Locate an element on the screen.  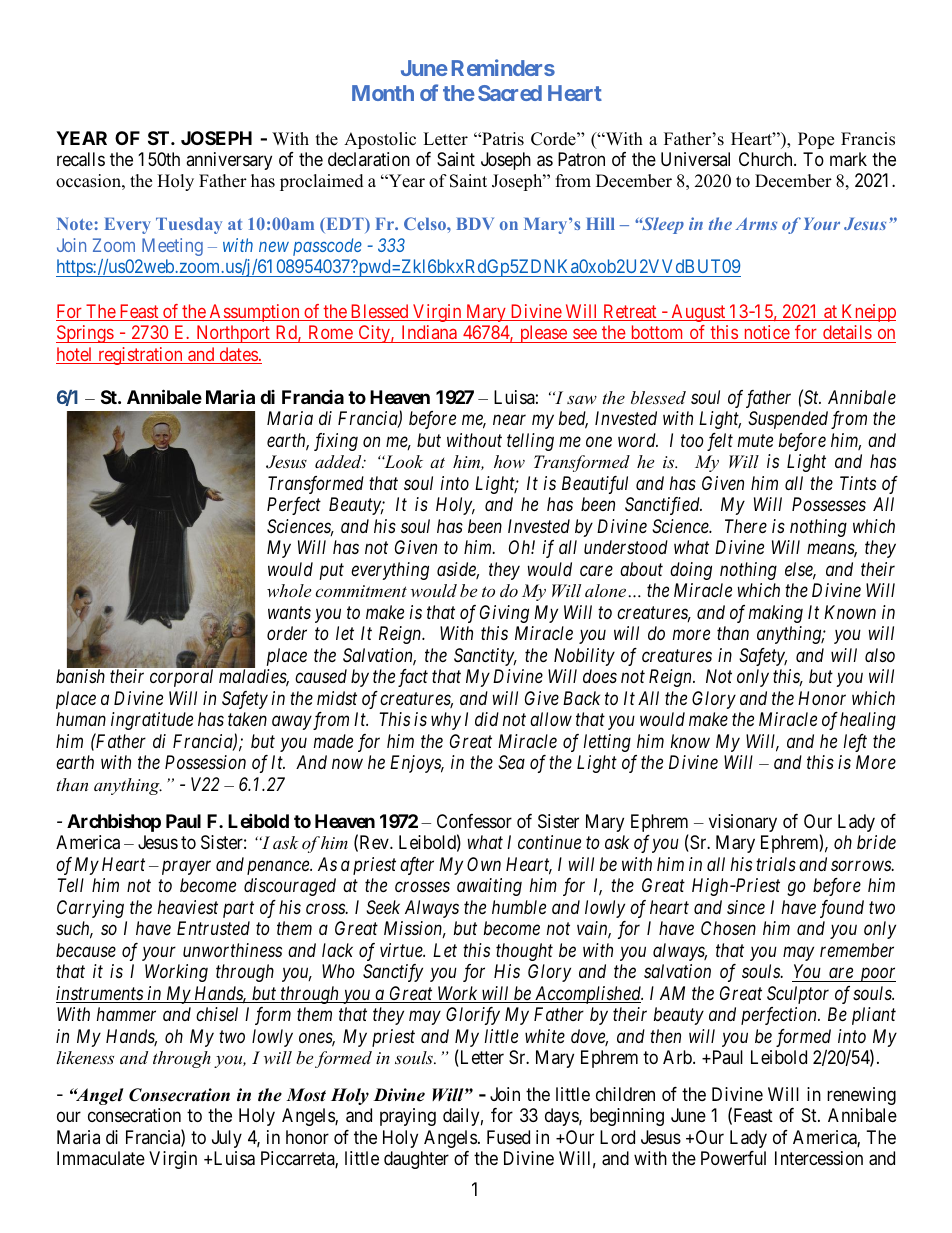
Giving is located at coordinates (504, 614).
